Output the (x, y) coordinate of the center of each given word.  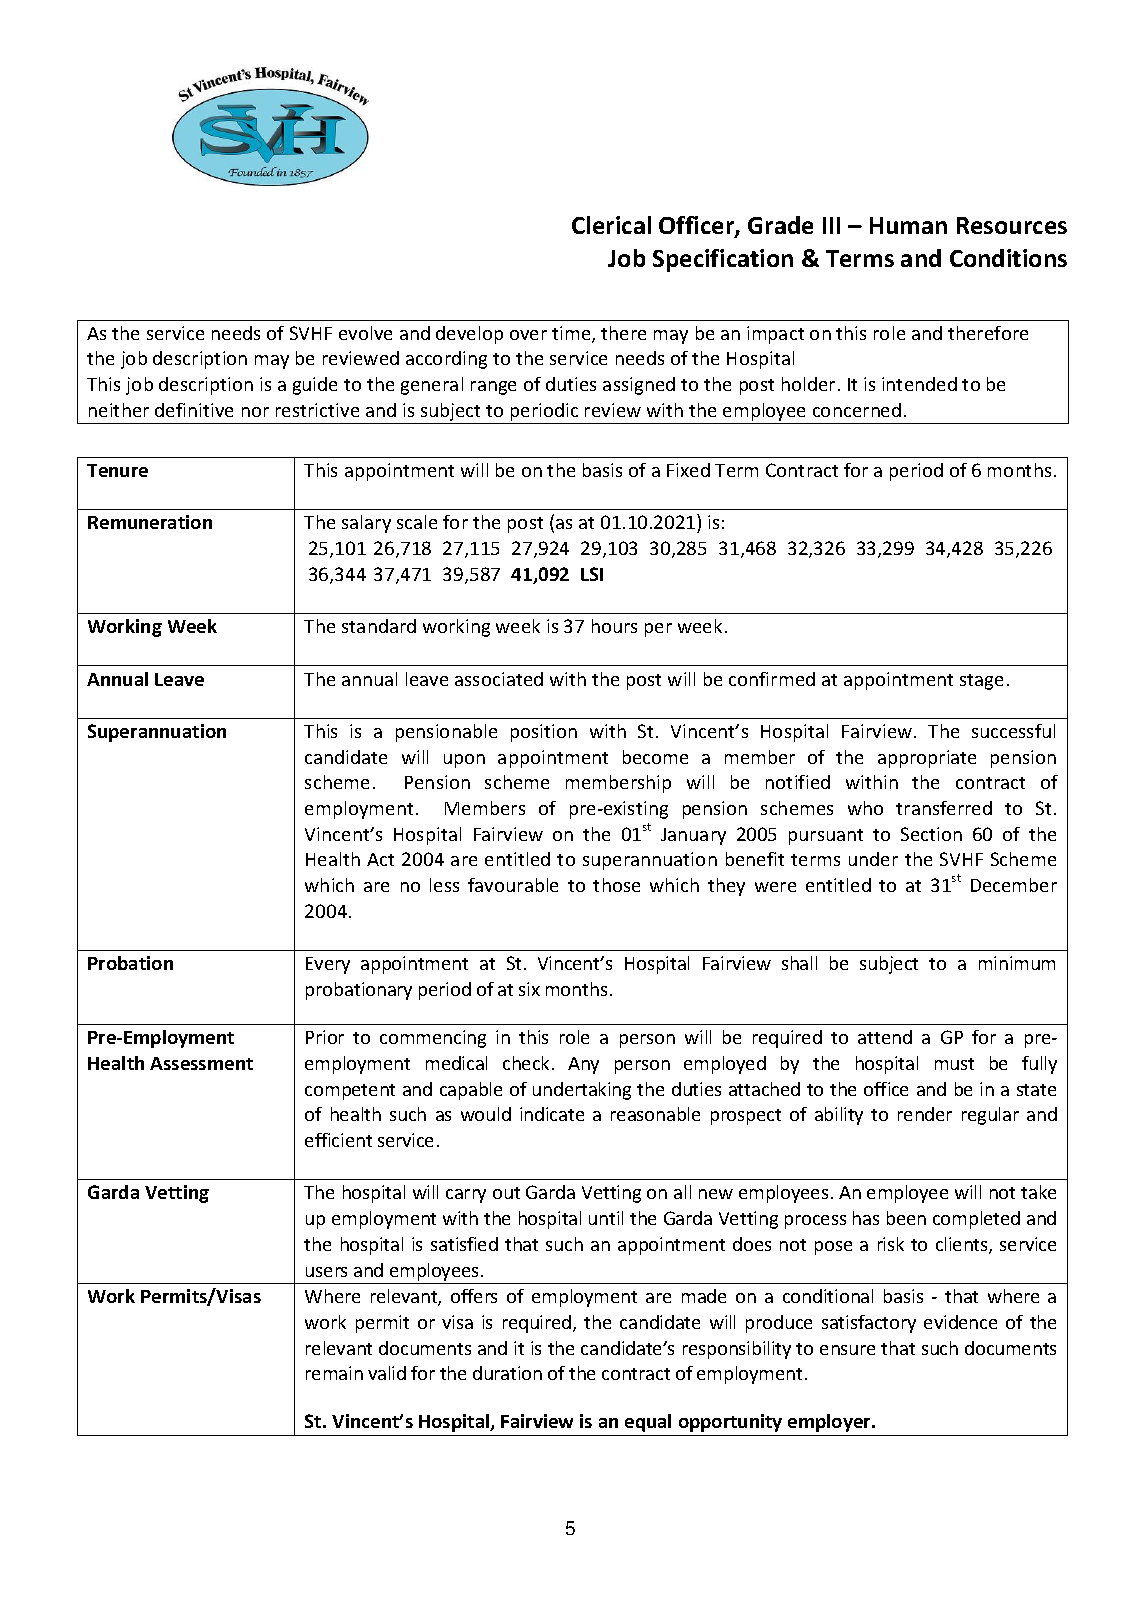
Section (931, 834)
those (616, 885)
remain (334, 1373)
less (444, 885)
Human (908, 225)
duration (507, 1373)
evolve (365, 333)
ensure (847, 1350)
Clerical (611, 225)
